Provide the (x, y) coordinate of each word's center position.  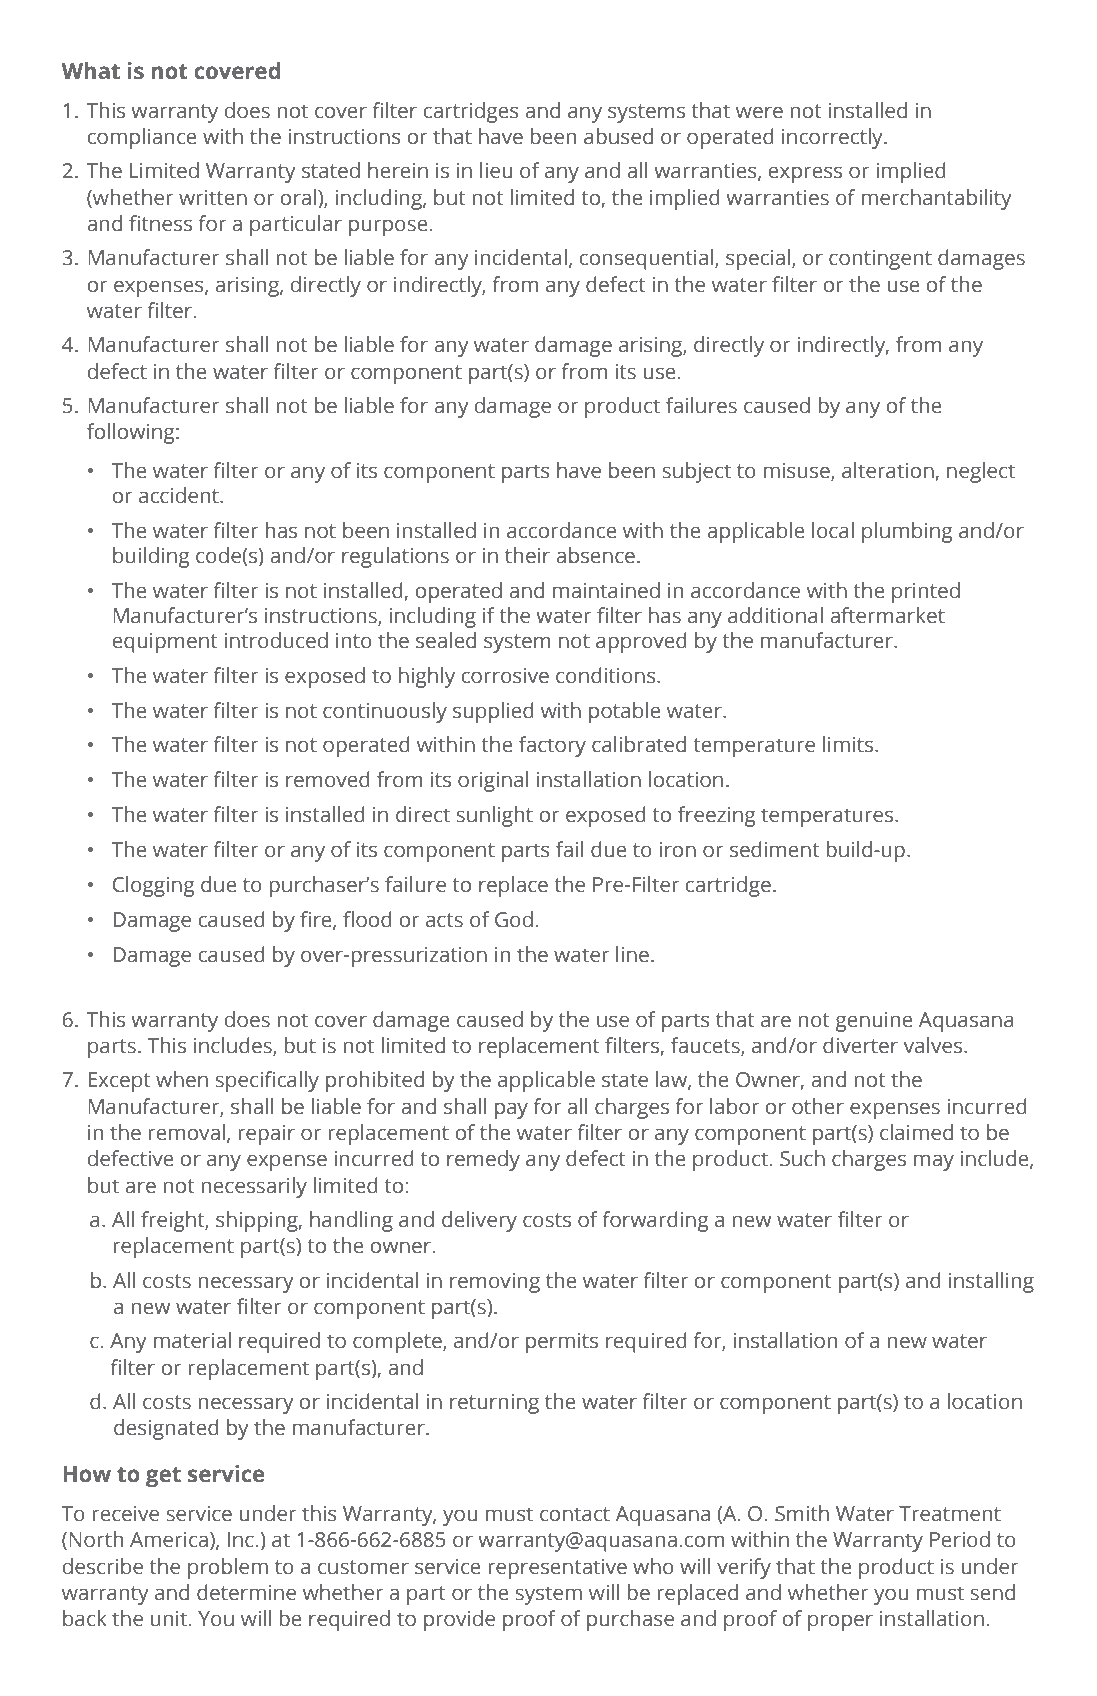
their (527, 555)
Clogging (154, 886)
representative (557, 1569)
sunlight (494, 816)
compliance (142, 138)
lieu (496, 170)
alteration (889, 471)
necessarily (254, 1187)
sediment (775, 849)
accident (180, 495)
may (934, 1162)
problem (228, 1568)
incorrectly (833, 138)
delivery (479, 1221)
